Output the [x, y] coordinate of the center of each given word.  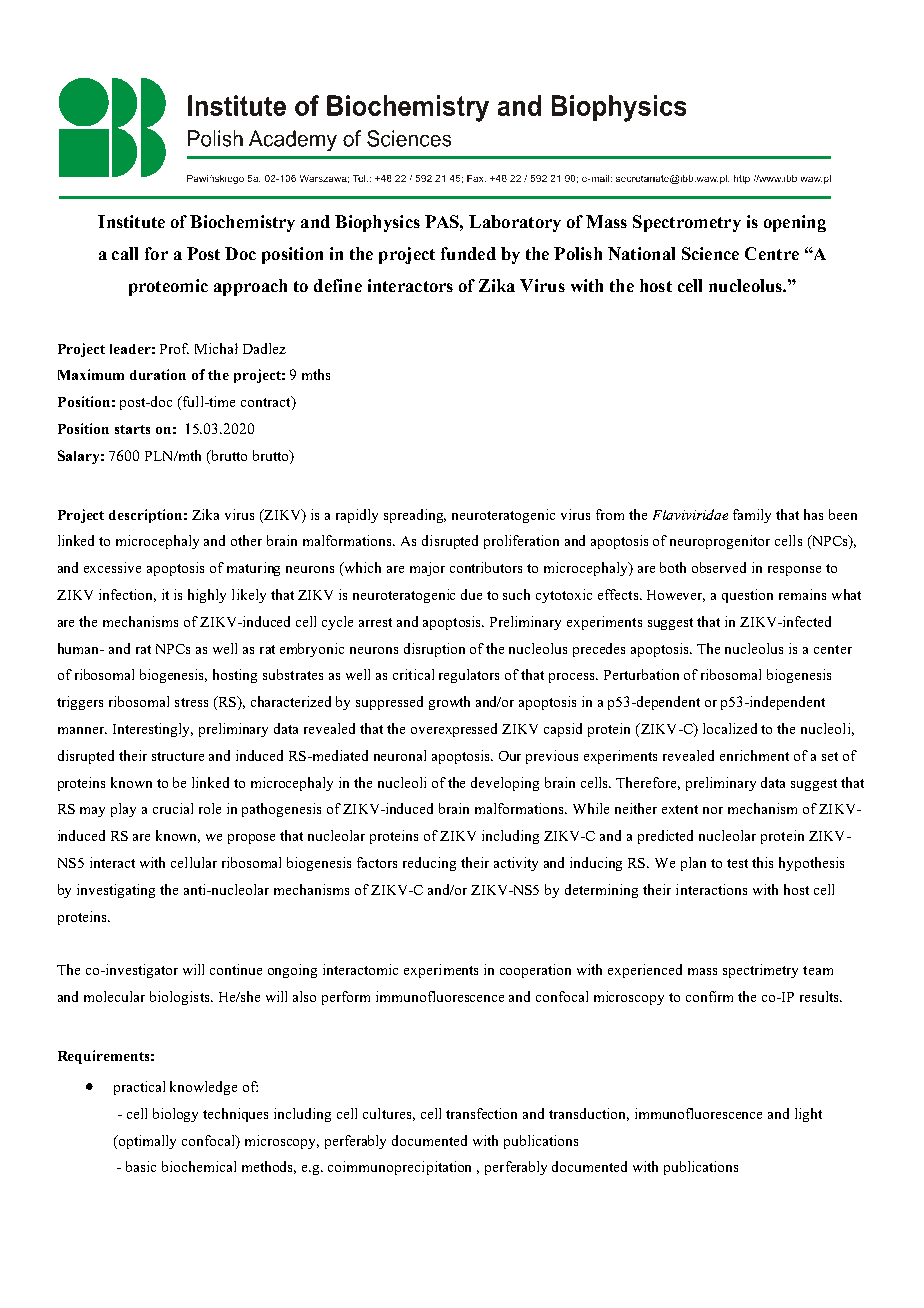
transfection [481, 1113]
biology [175, 1115]
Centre [772, 253]
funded [468, 253]
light [808, 1115]
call [125, 253]
